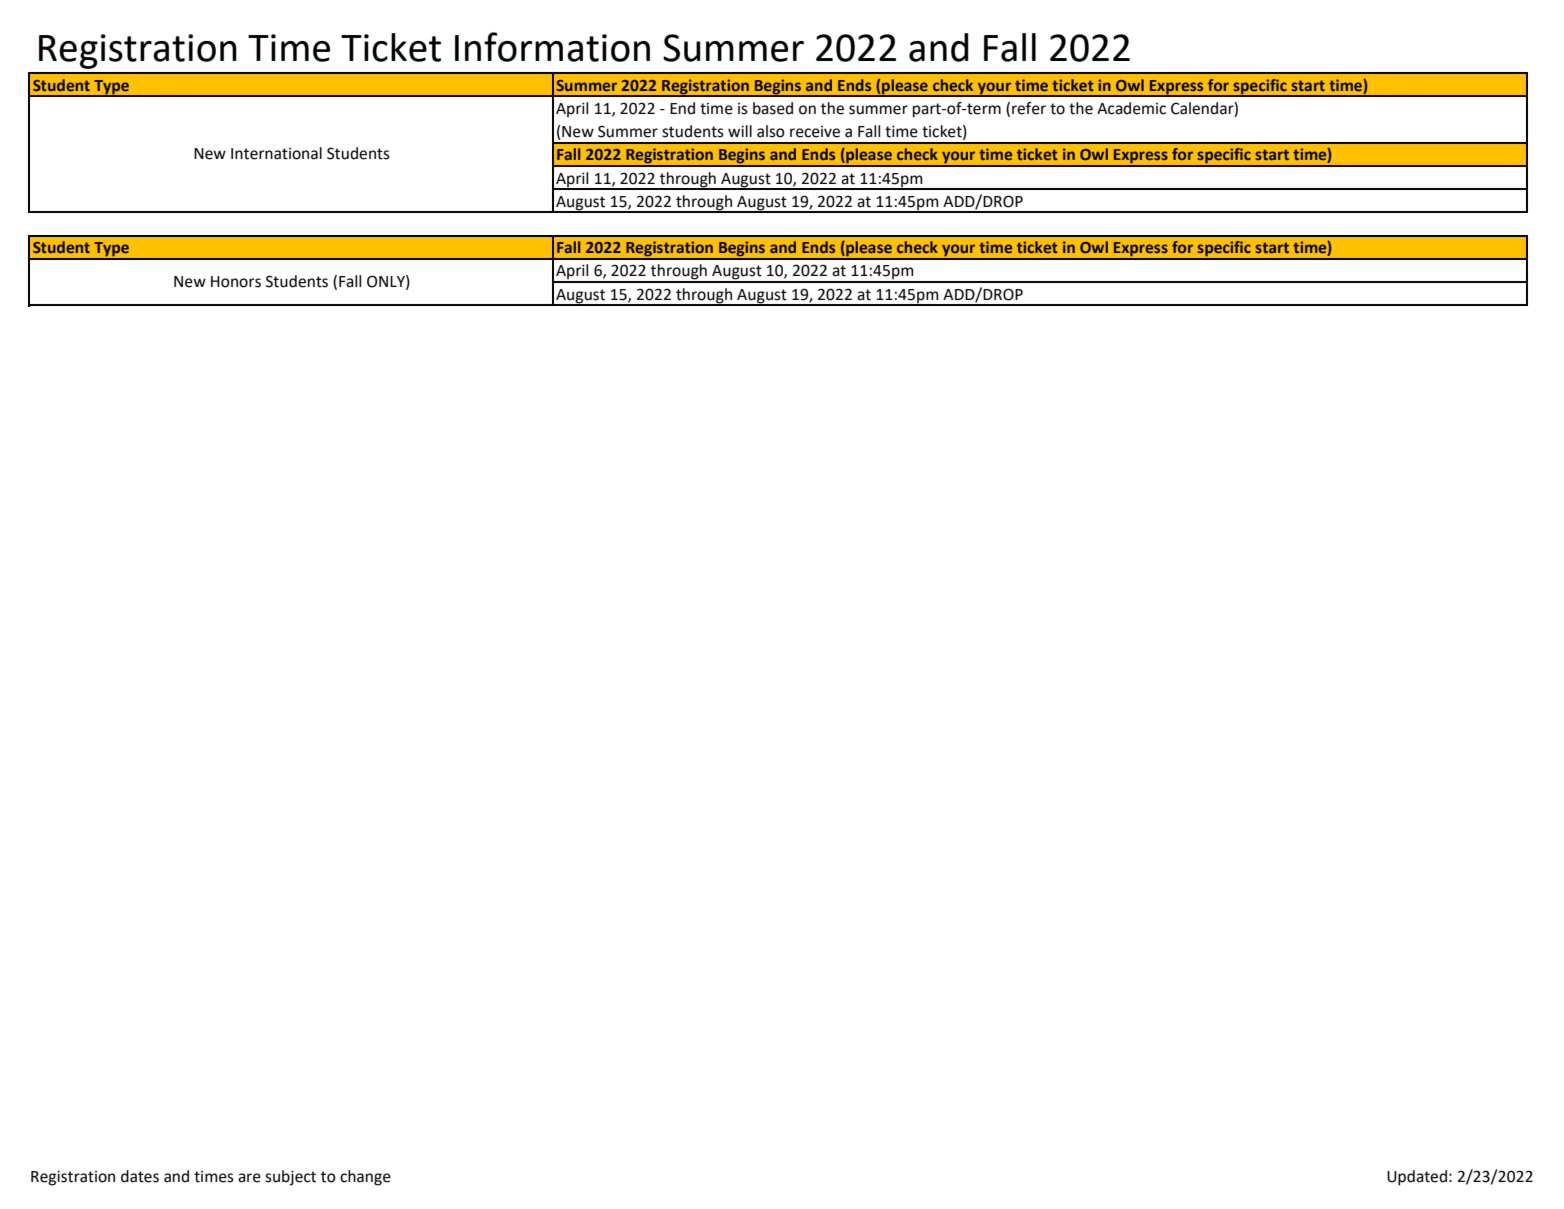 This screenshot has width=1564, height=1209. I want to click on International, so click(276, 153).
